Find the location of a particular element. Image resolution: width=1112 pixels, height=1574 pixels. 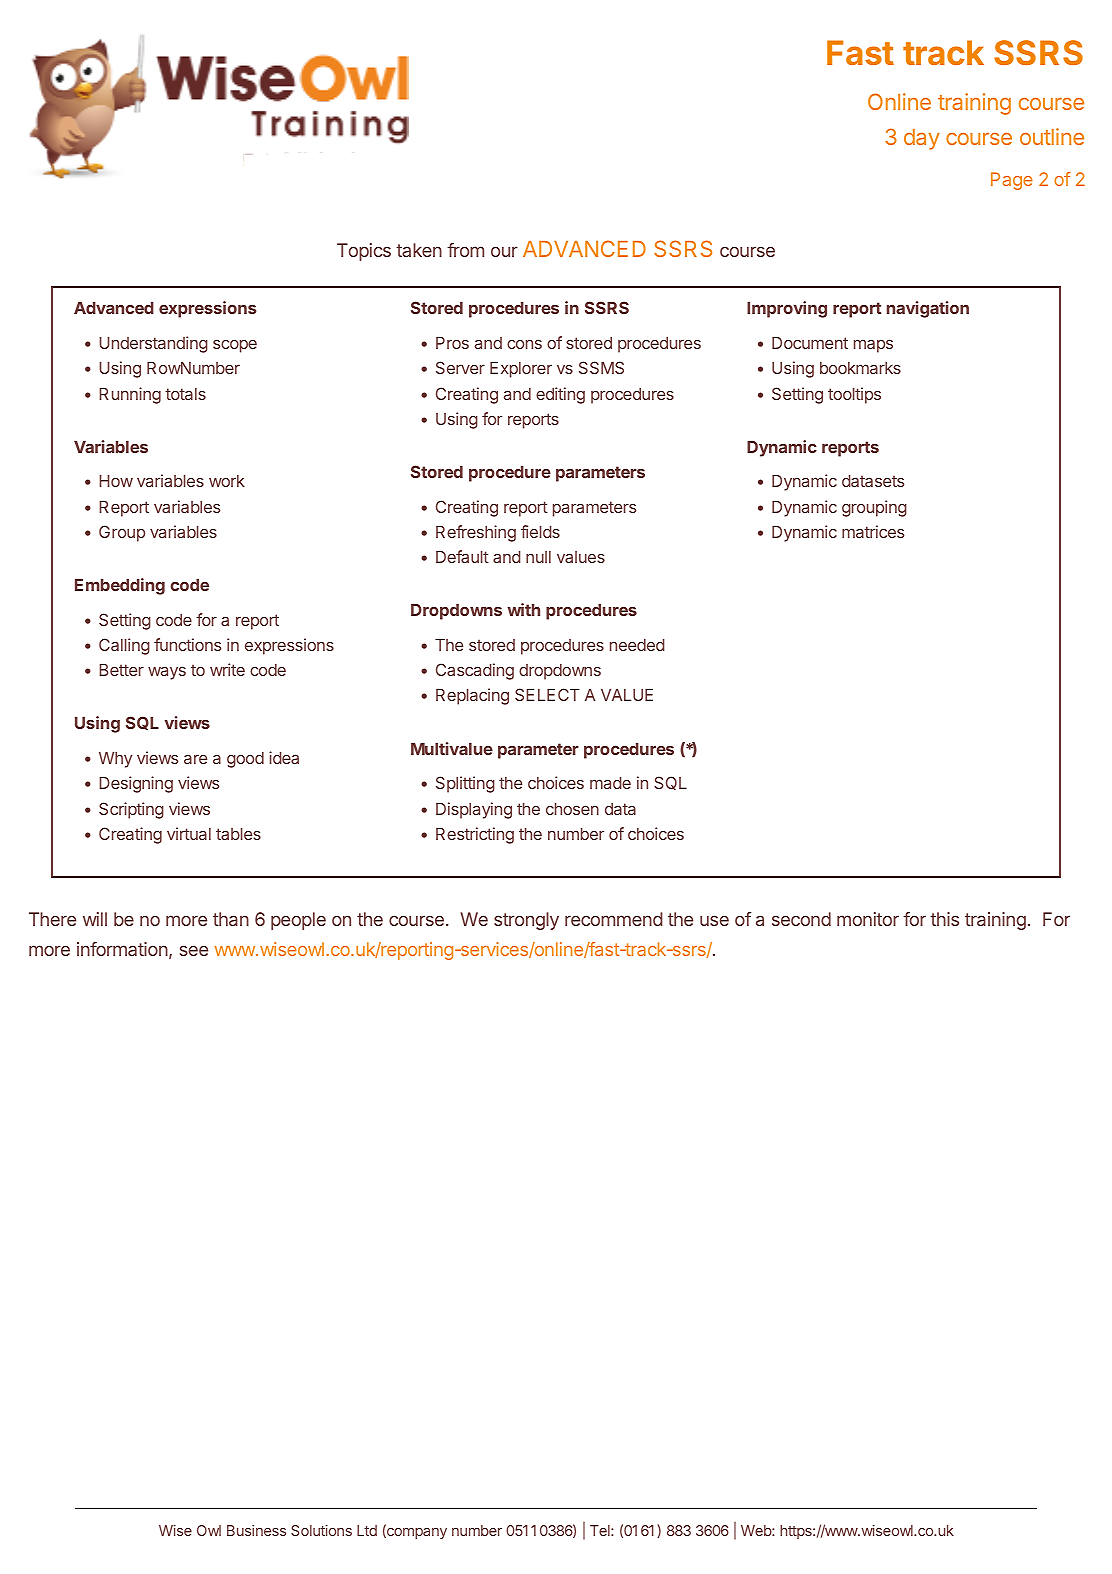

matrices is located at coordinates (873, 531).
